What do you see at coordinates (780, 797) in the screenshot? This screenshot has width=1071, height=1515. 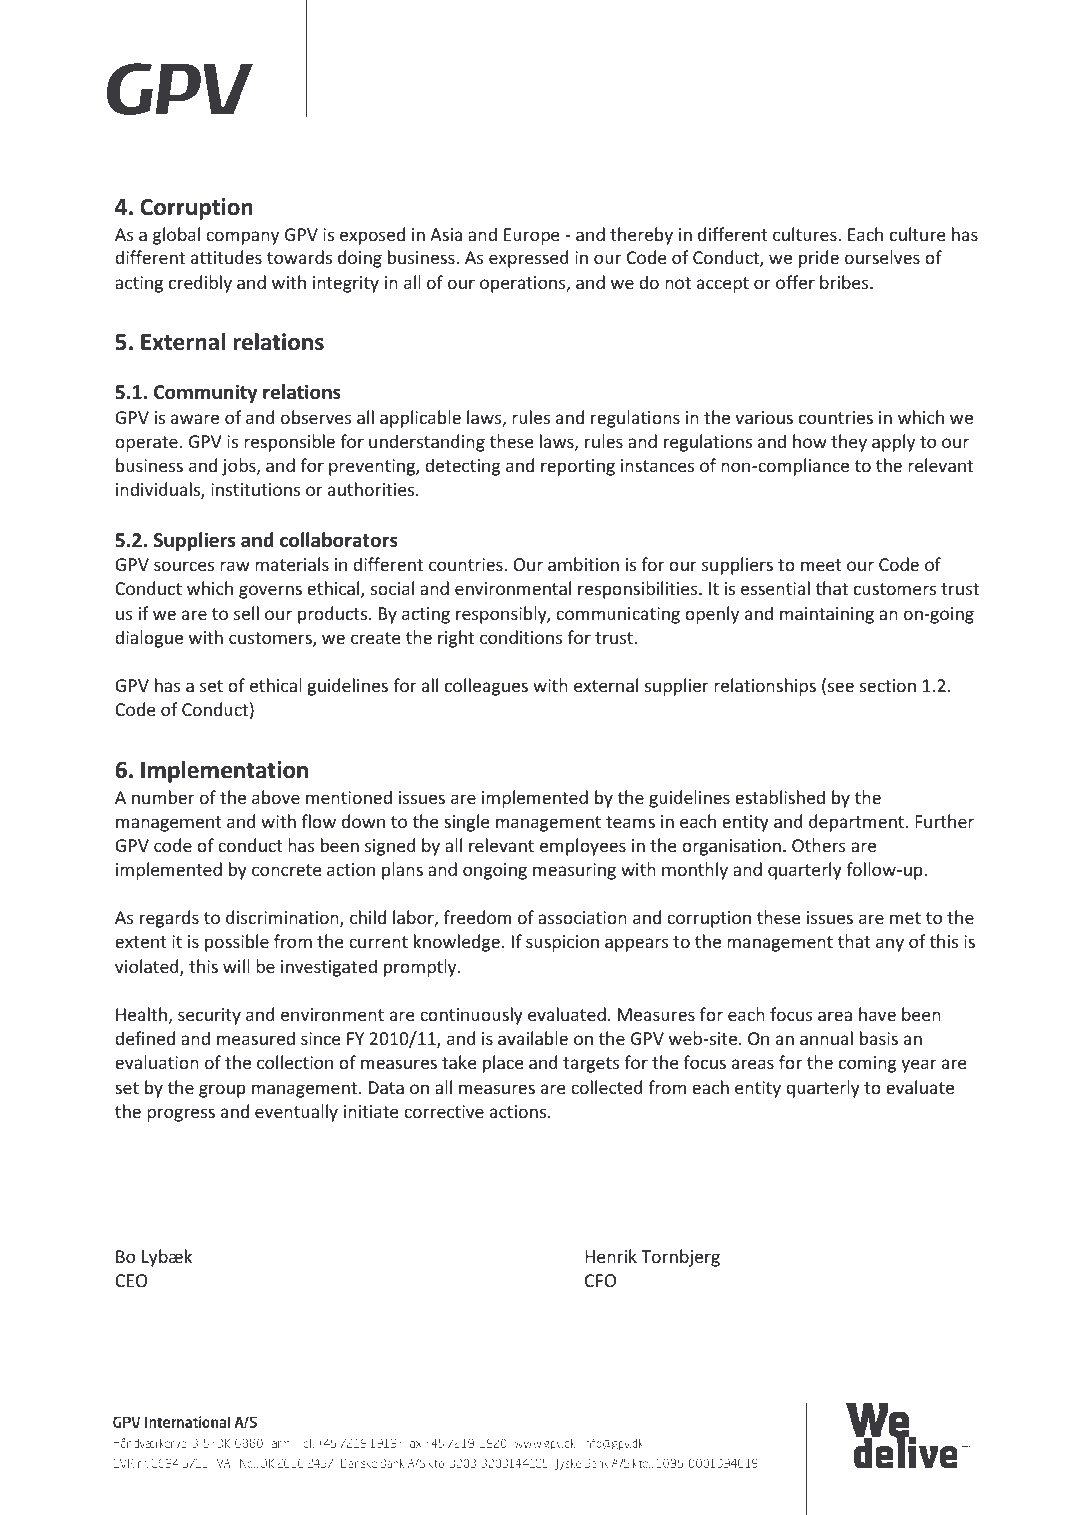 I see `established` at bounding box center [780, 797].
